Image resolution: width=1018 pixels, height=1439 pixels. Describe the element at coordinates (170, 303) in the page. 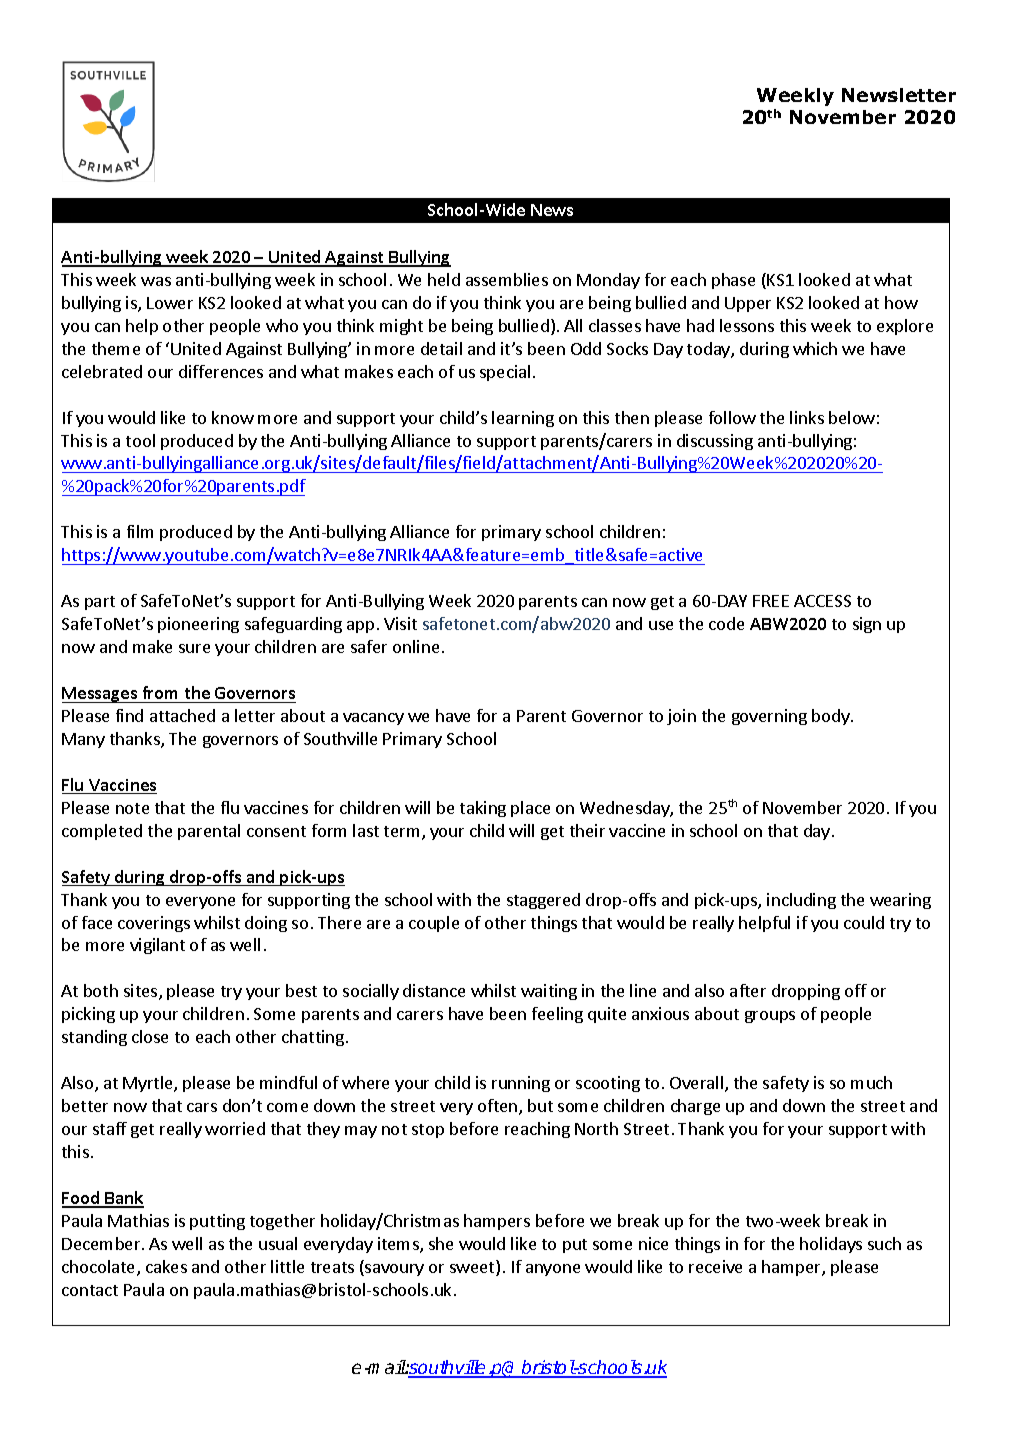

I see `Lower` at that location.
